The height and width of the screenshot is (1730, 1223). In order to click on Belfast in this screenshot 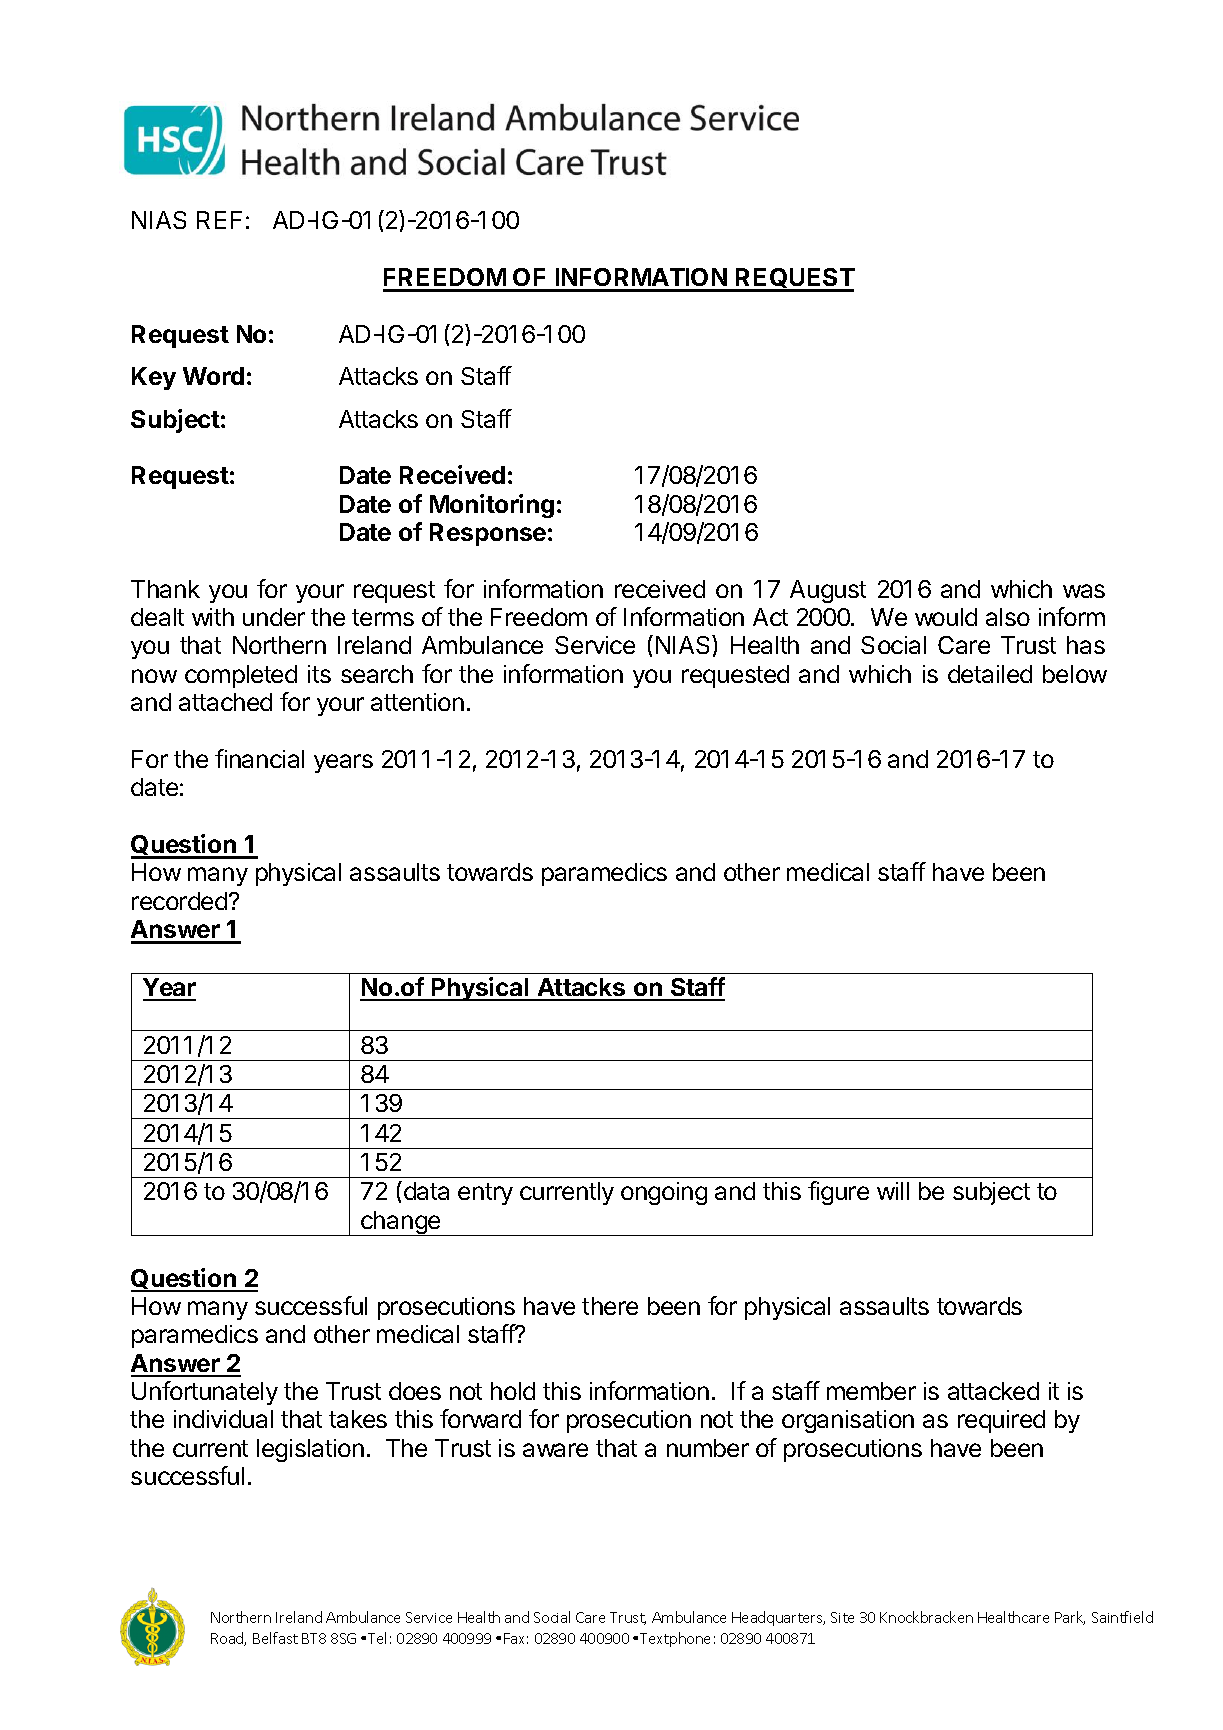, I will do `click(275, 1638)`.
